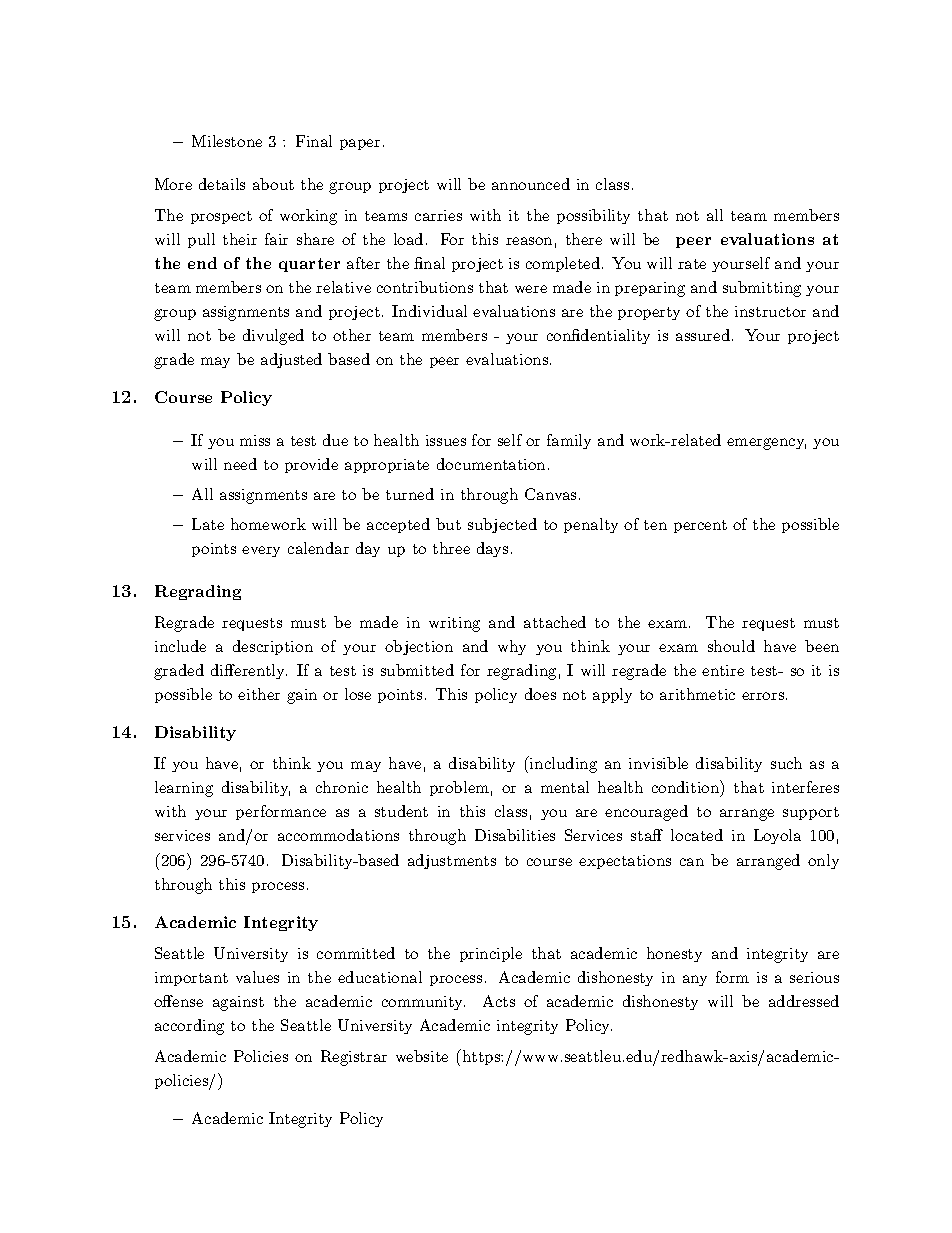 This screenshot has height=1233, width=952. What do you see at coordinates (692, 264) in the screenshot?
I see `rate` at bounding box center [692, 264].
